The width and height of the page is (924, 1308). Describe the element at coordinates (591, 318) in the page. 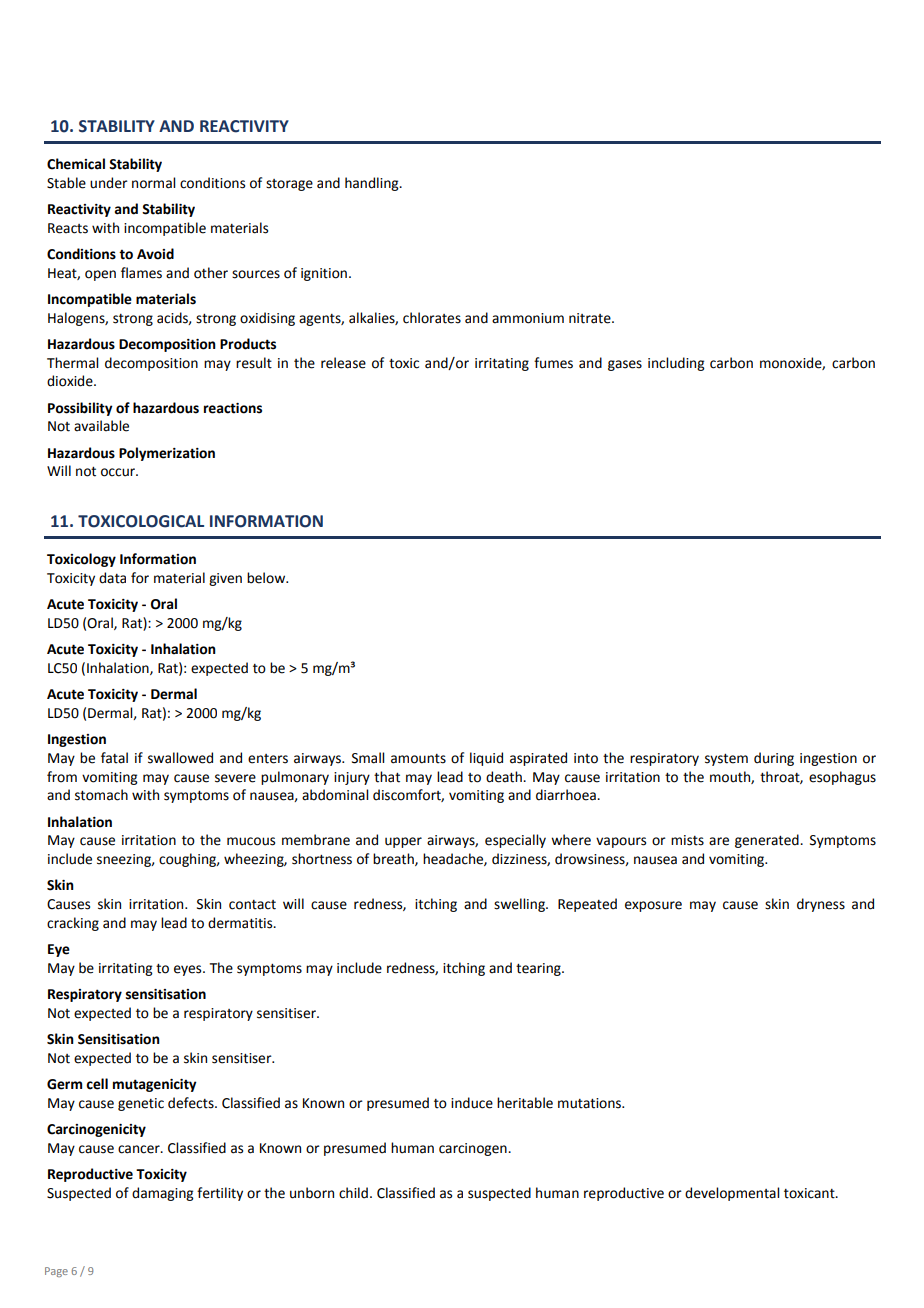

I see `nitrate` at that location.
